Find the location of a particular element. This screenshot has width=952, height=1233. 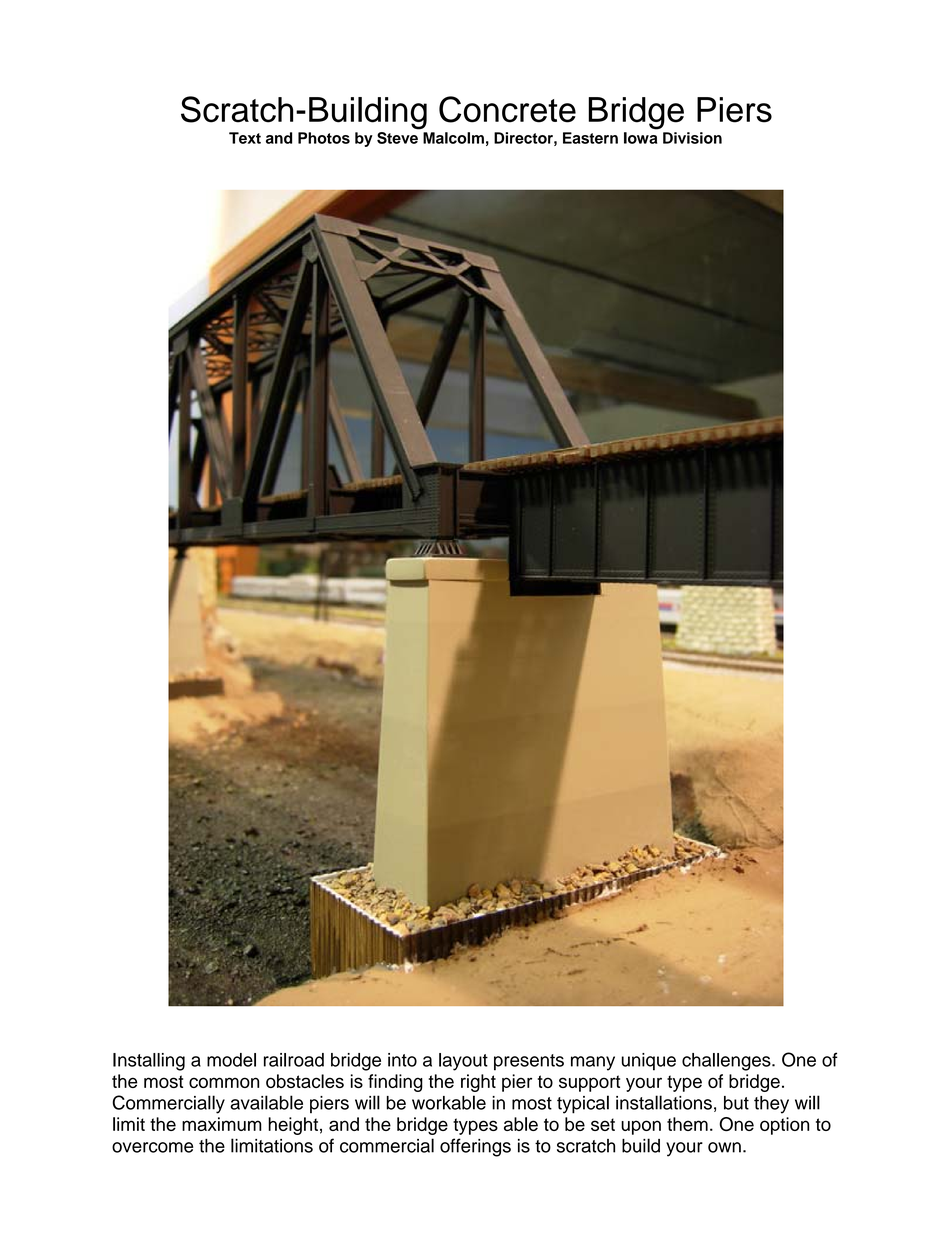

Photos is located at coordinates (324, 138).
